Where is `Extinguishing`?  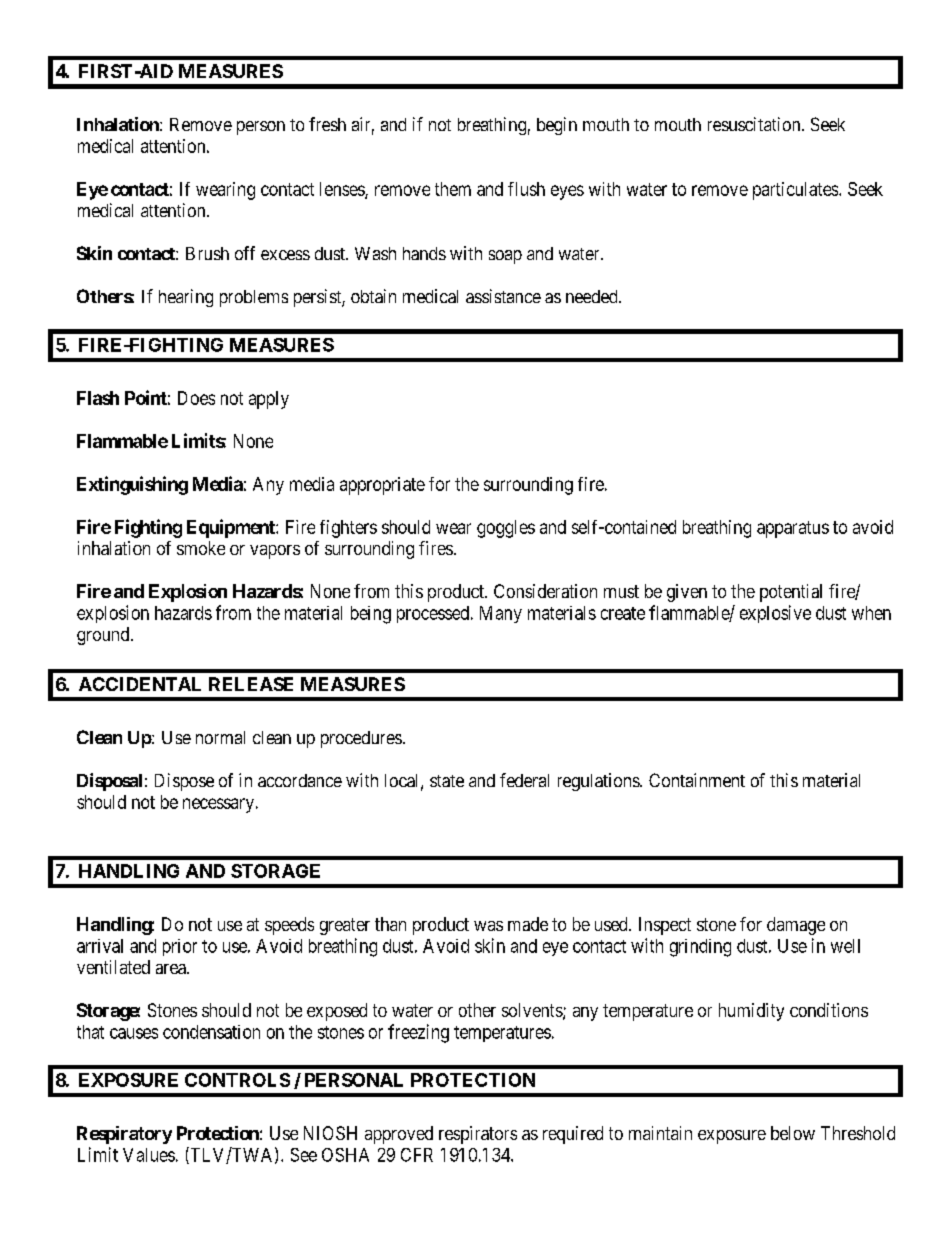
Extinguishing is located at coordinates (132, 485).
